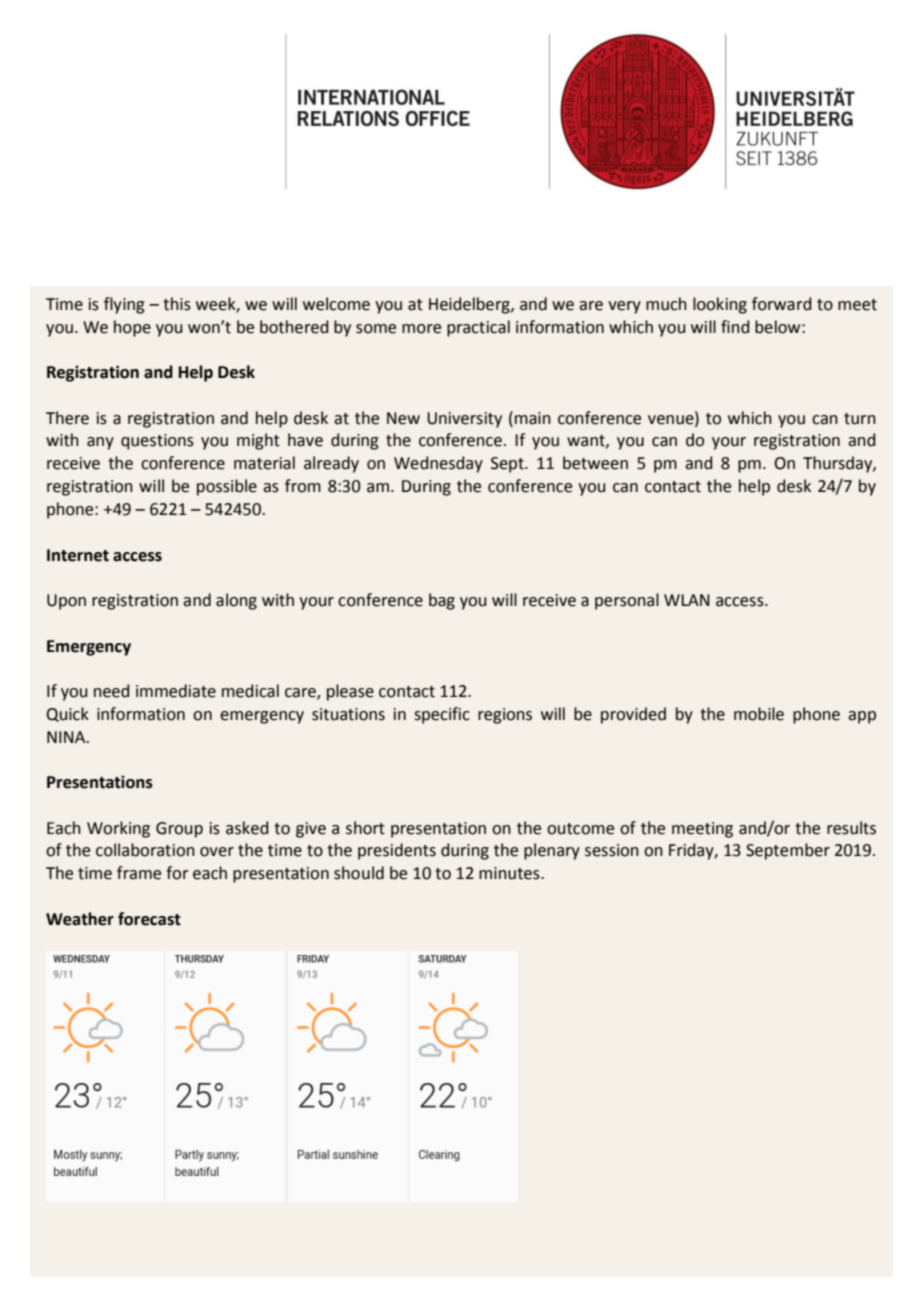 The width and height of the screenshot is (924, 1308). What do you see at coordinates (735, 327) in the screenshot?
I see `find` at bounding box center [735, 327].
